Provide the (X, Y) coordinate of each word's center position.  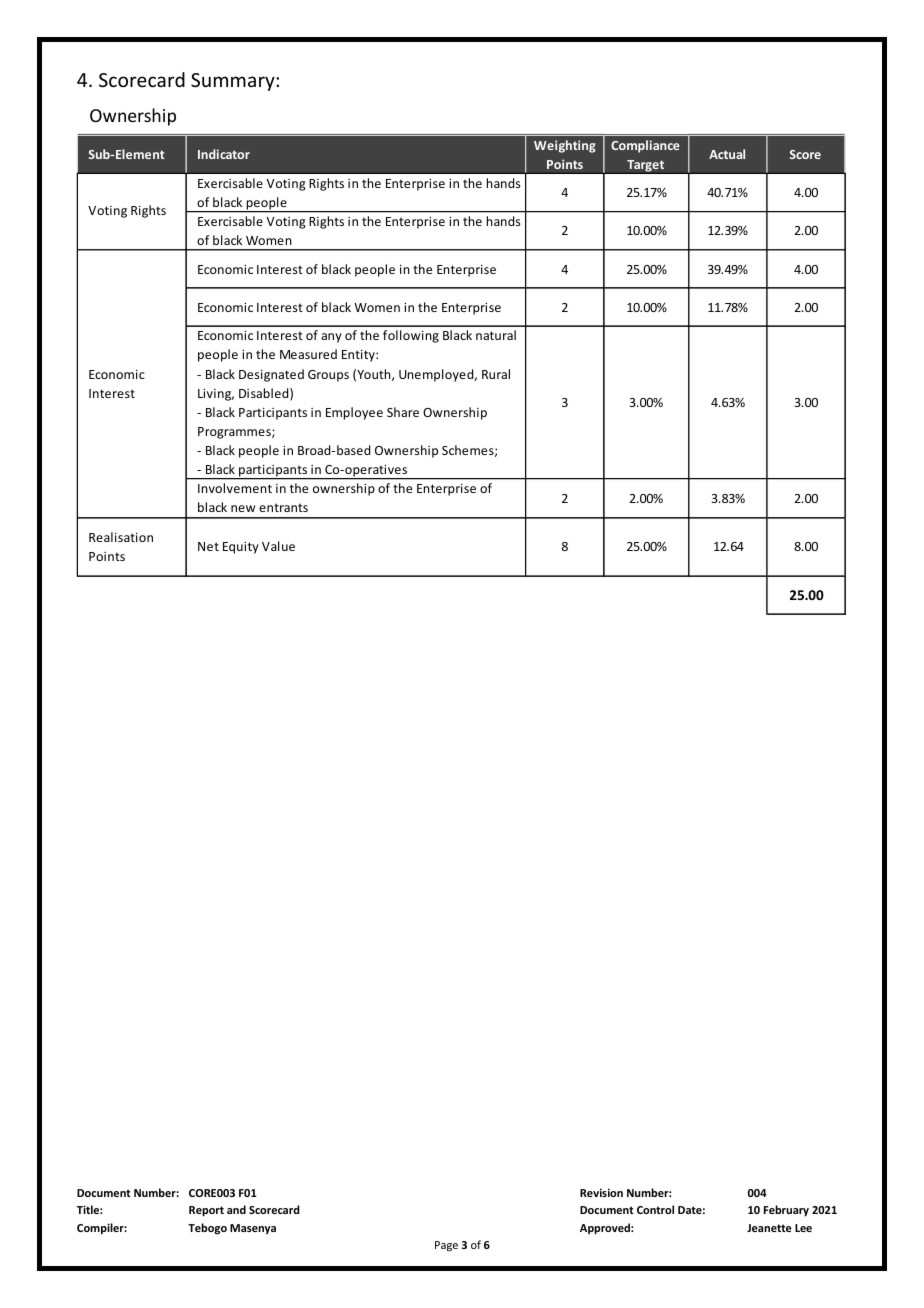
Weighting (565, 146)
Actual (727, 154)
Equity (241, 547)
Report (206, 1211)
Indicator (224, 154)
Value (278, 546)
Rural (496, 374)
